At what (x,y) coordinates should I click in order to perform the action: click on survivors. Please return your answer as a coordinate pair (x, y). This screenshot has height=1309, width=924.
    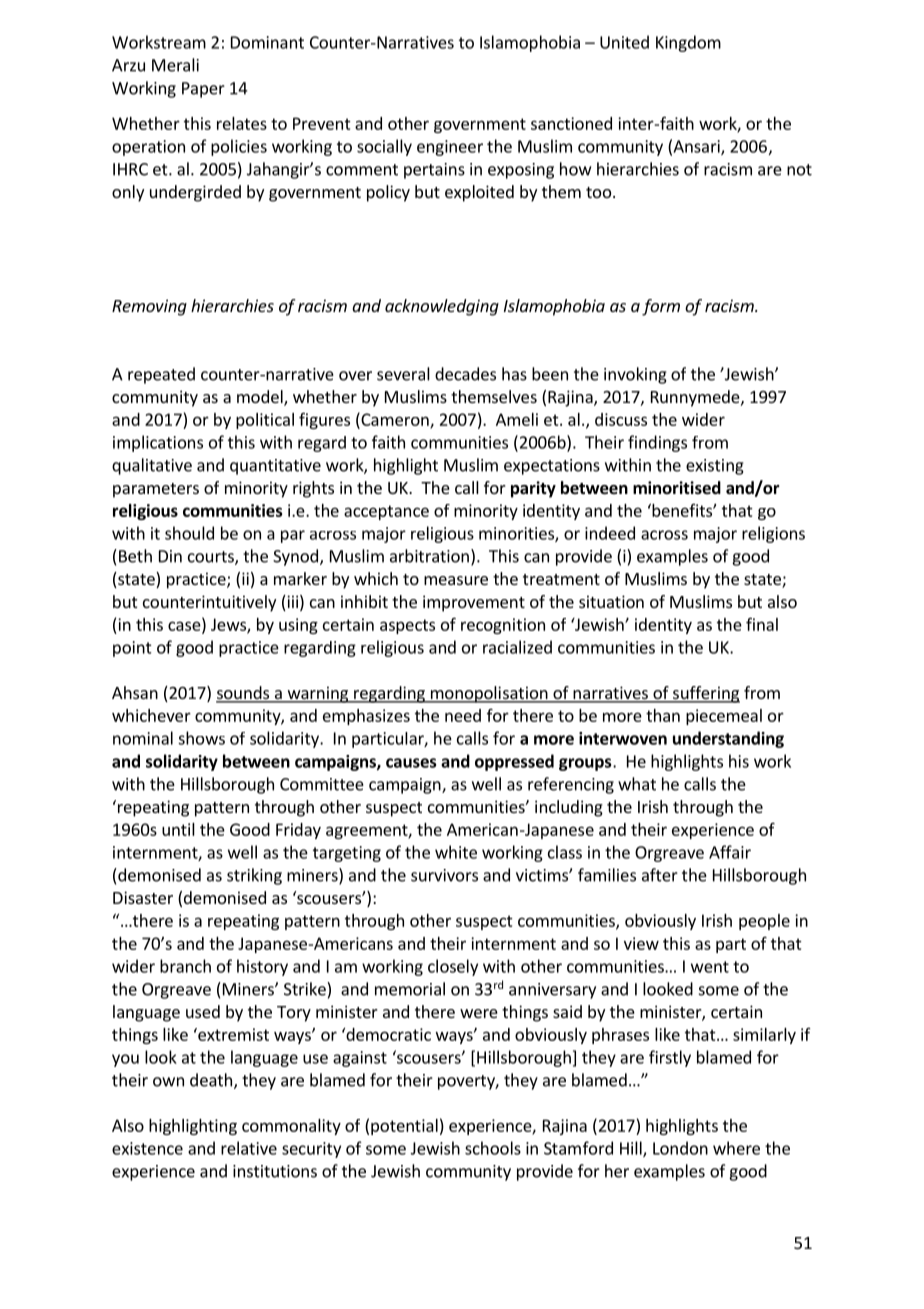
    Looking at the image, I should click on (444, 875).
